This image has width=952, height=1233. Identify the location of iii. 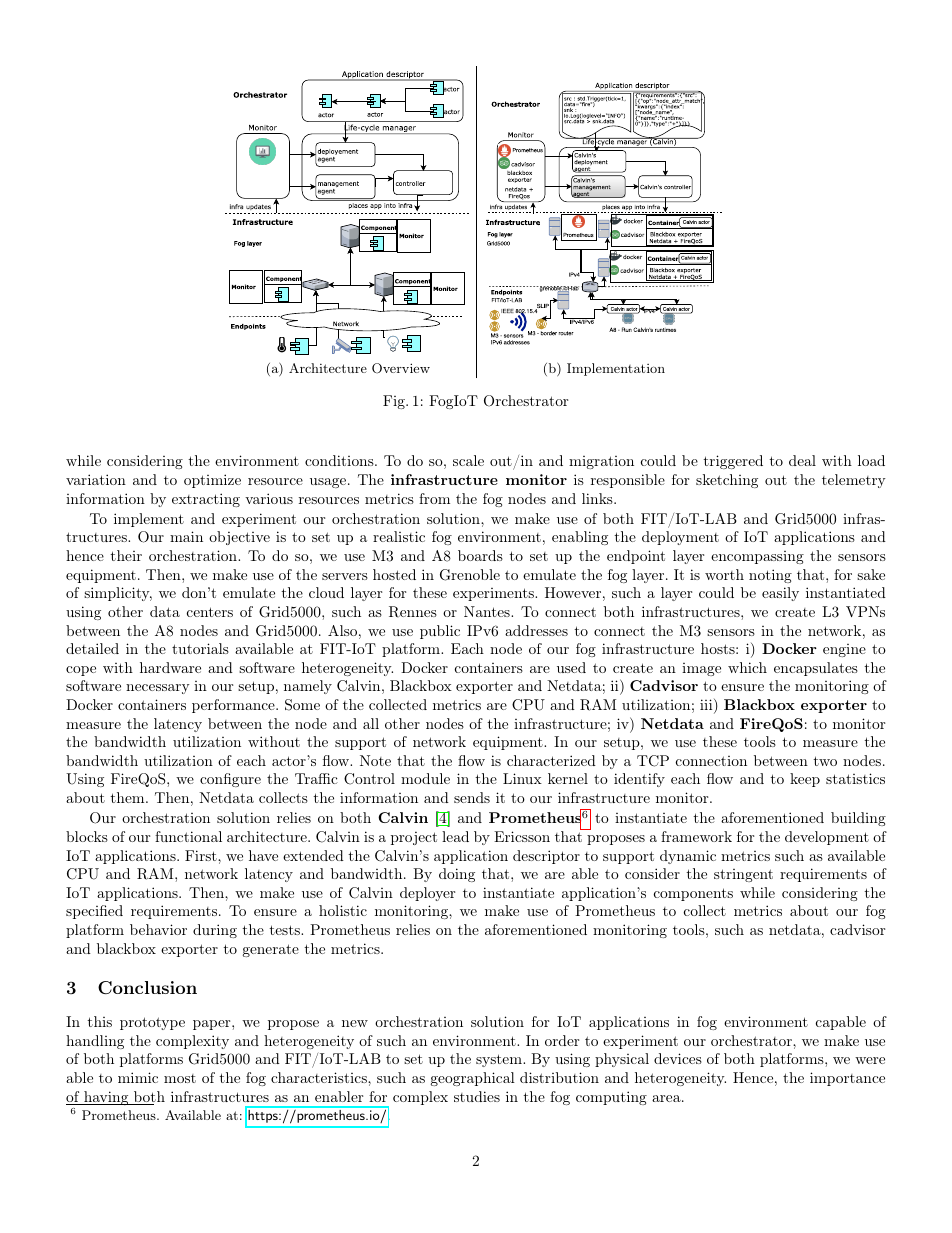
(706, 704).
